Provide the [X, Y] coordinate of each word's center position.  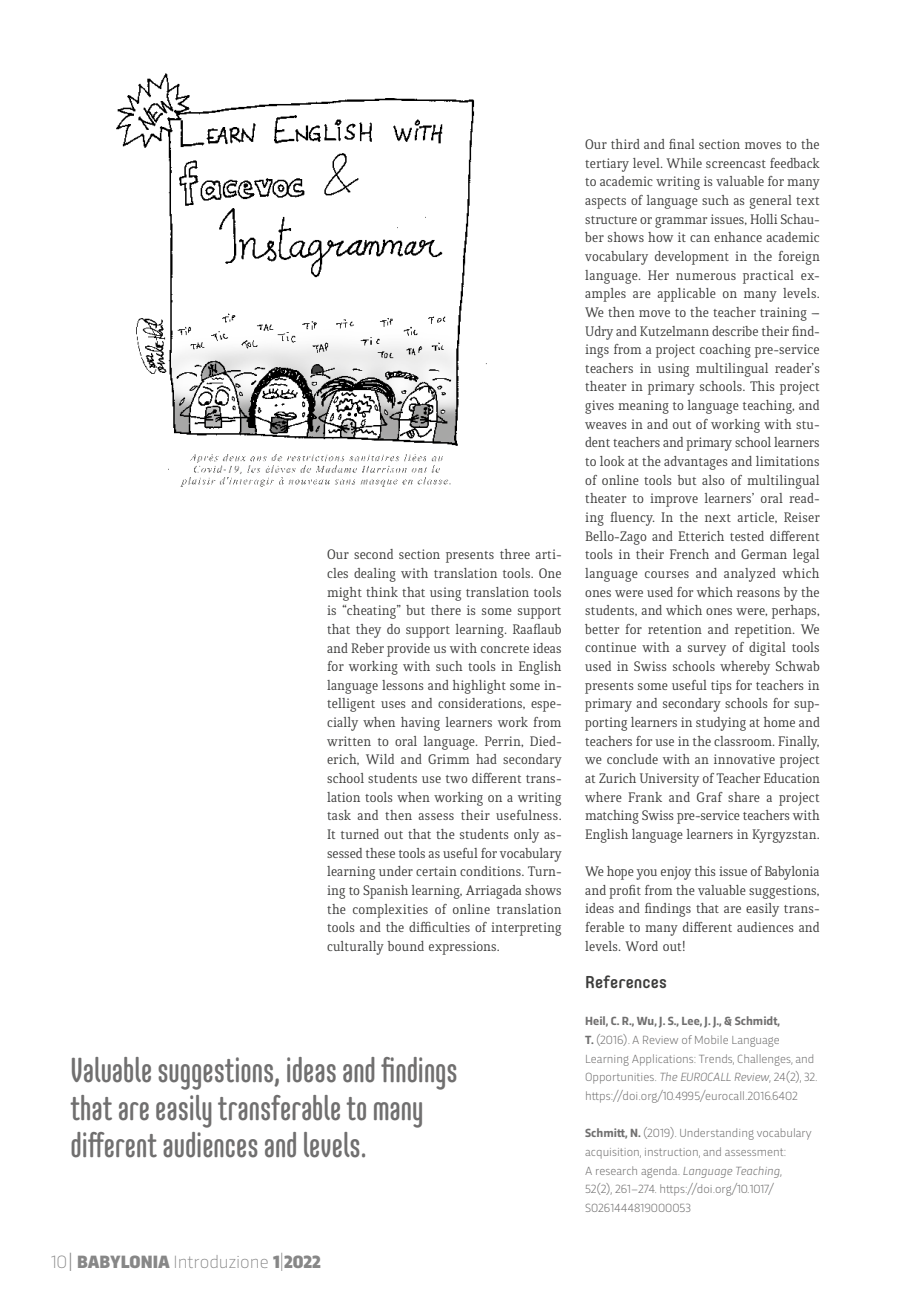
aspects [605, 203]
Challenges [765, 1060]
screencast [736, 164]
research [616, 1170]
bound [406, 946]
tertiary [607, 165]
